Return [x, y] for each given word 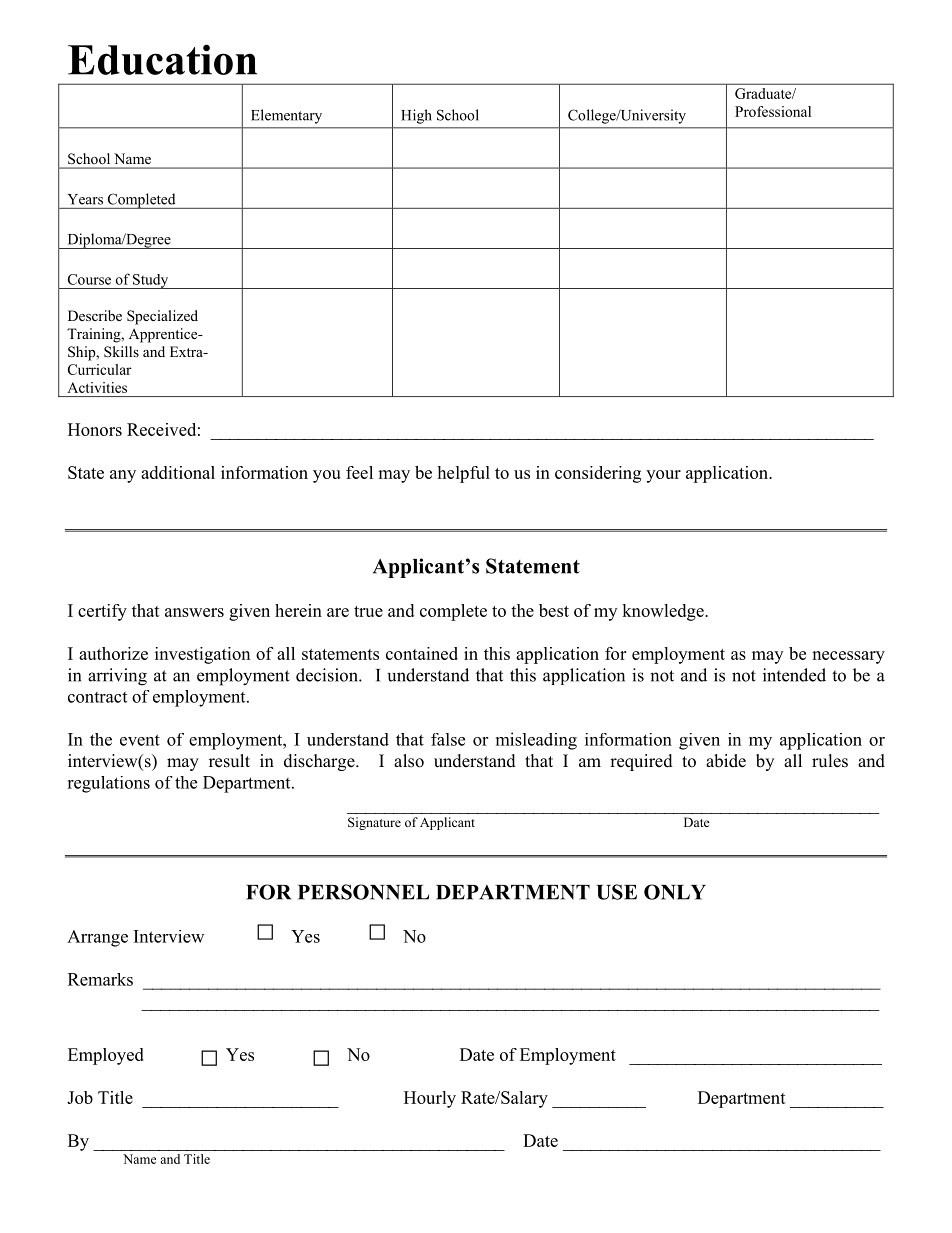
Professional [773, 111]
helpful [463, 474]
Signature [374, 823]
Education [162, 59]
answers [194, 612]
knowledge [664, 612]
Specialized [162, 317]
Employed [106, 1056]
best [554, 610]
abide [726, 761]
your [663, 476]
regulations [108, 784]
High [416, 116]
